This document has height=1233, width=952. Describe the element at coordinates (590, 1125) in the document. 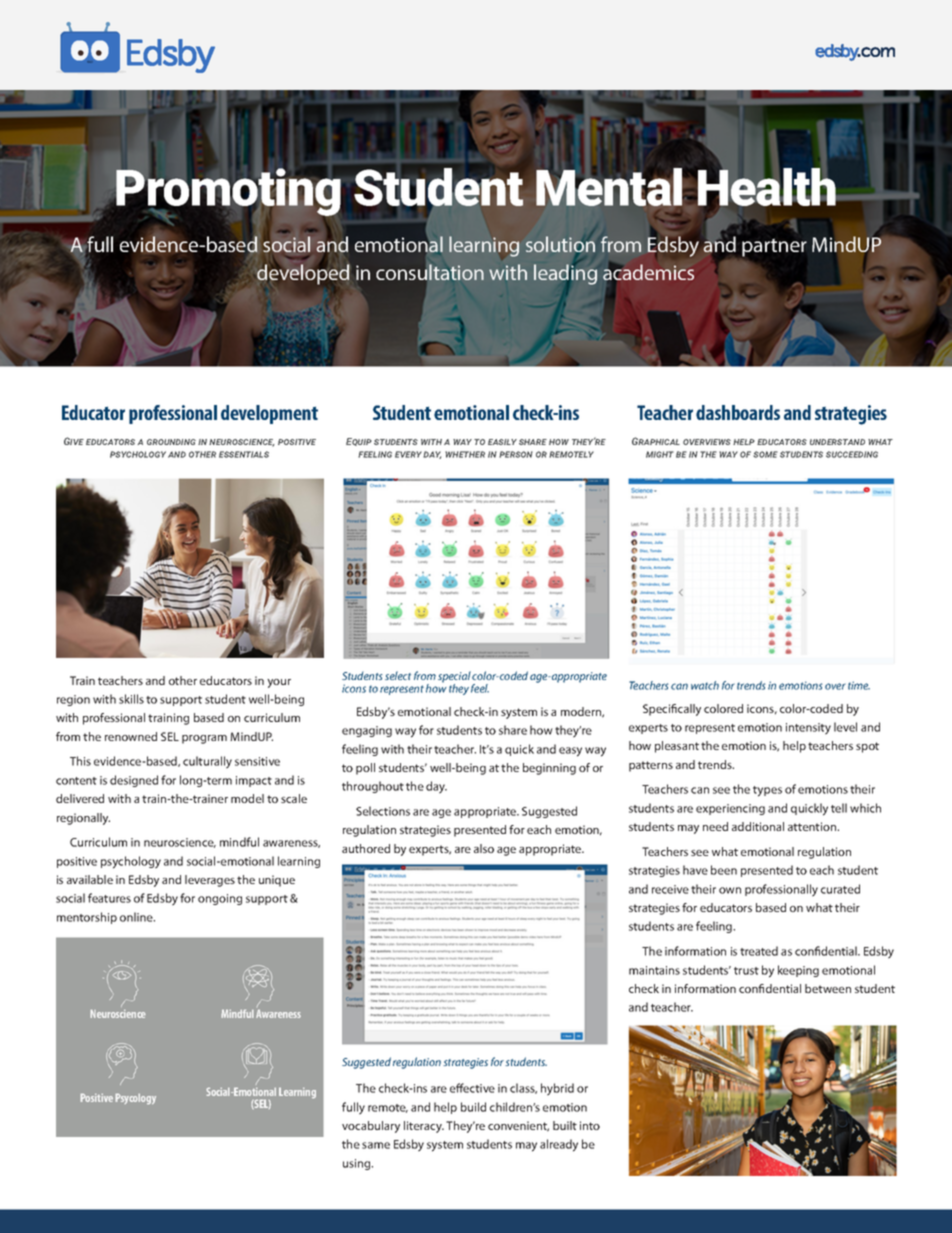

I see `into` at that location.
